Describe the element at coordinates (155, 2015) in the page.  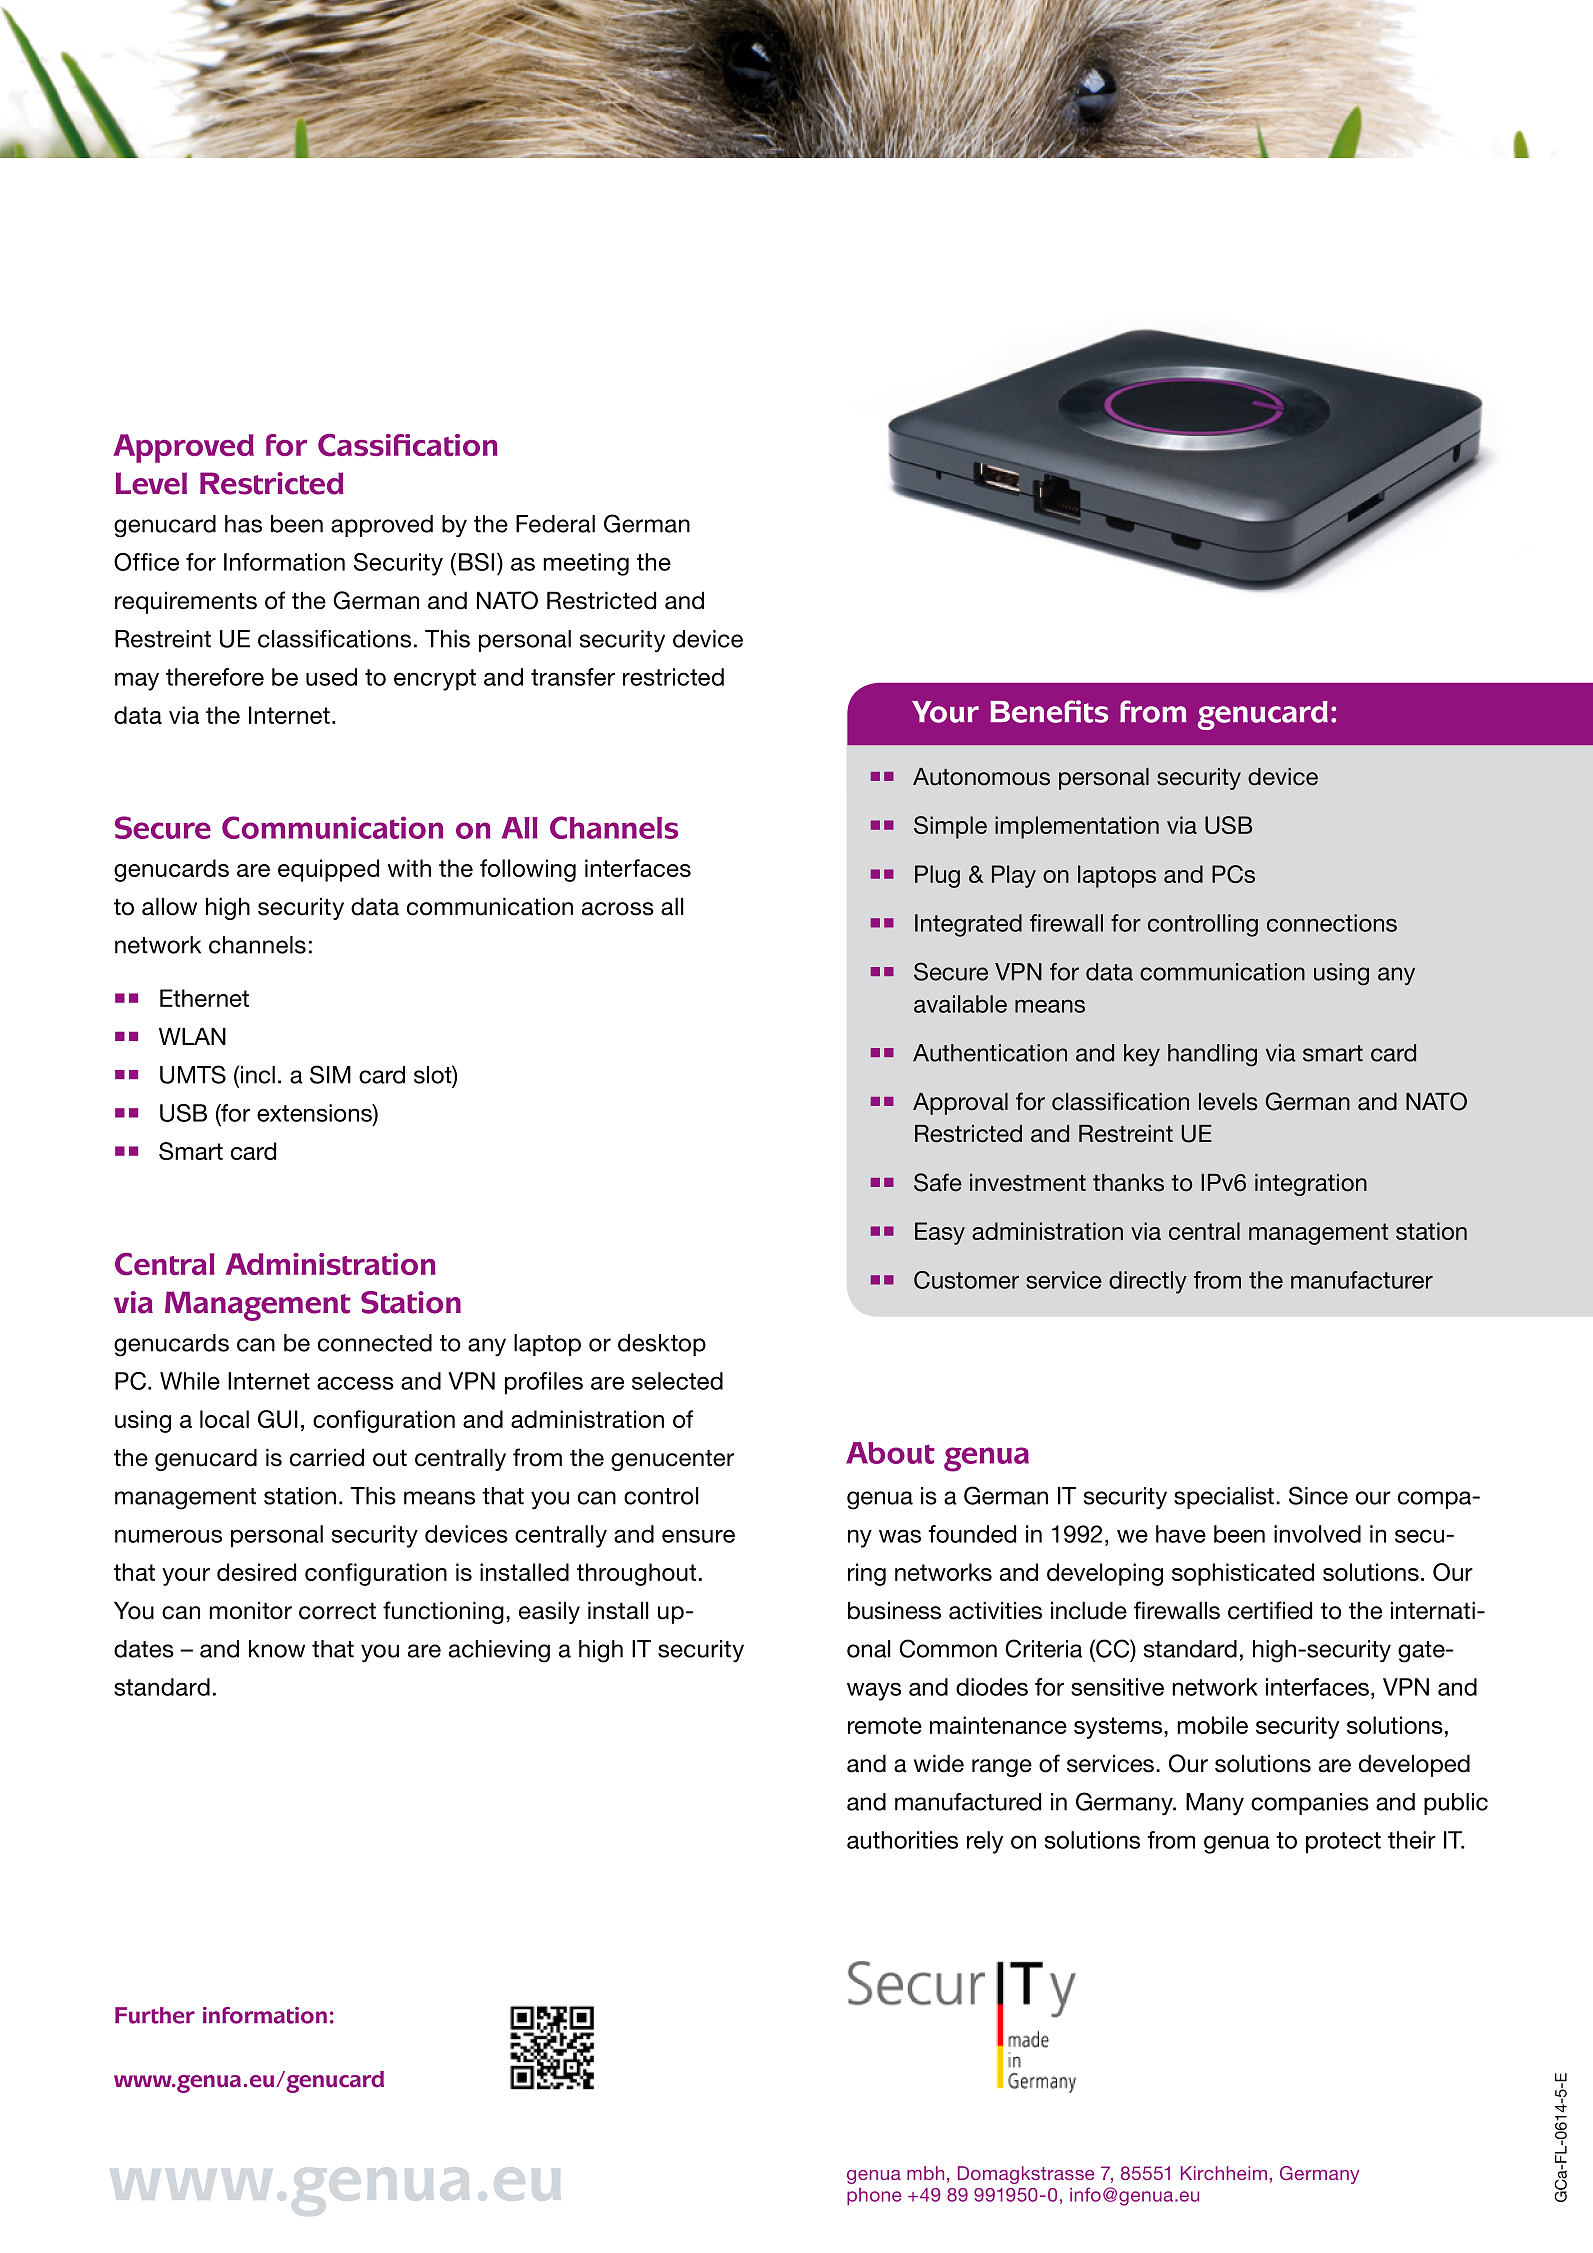
I see `Further` at that location.
